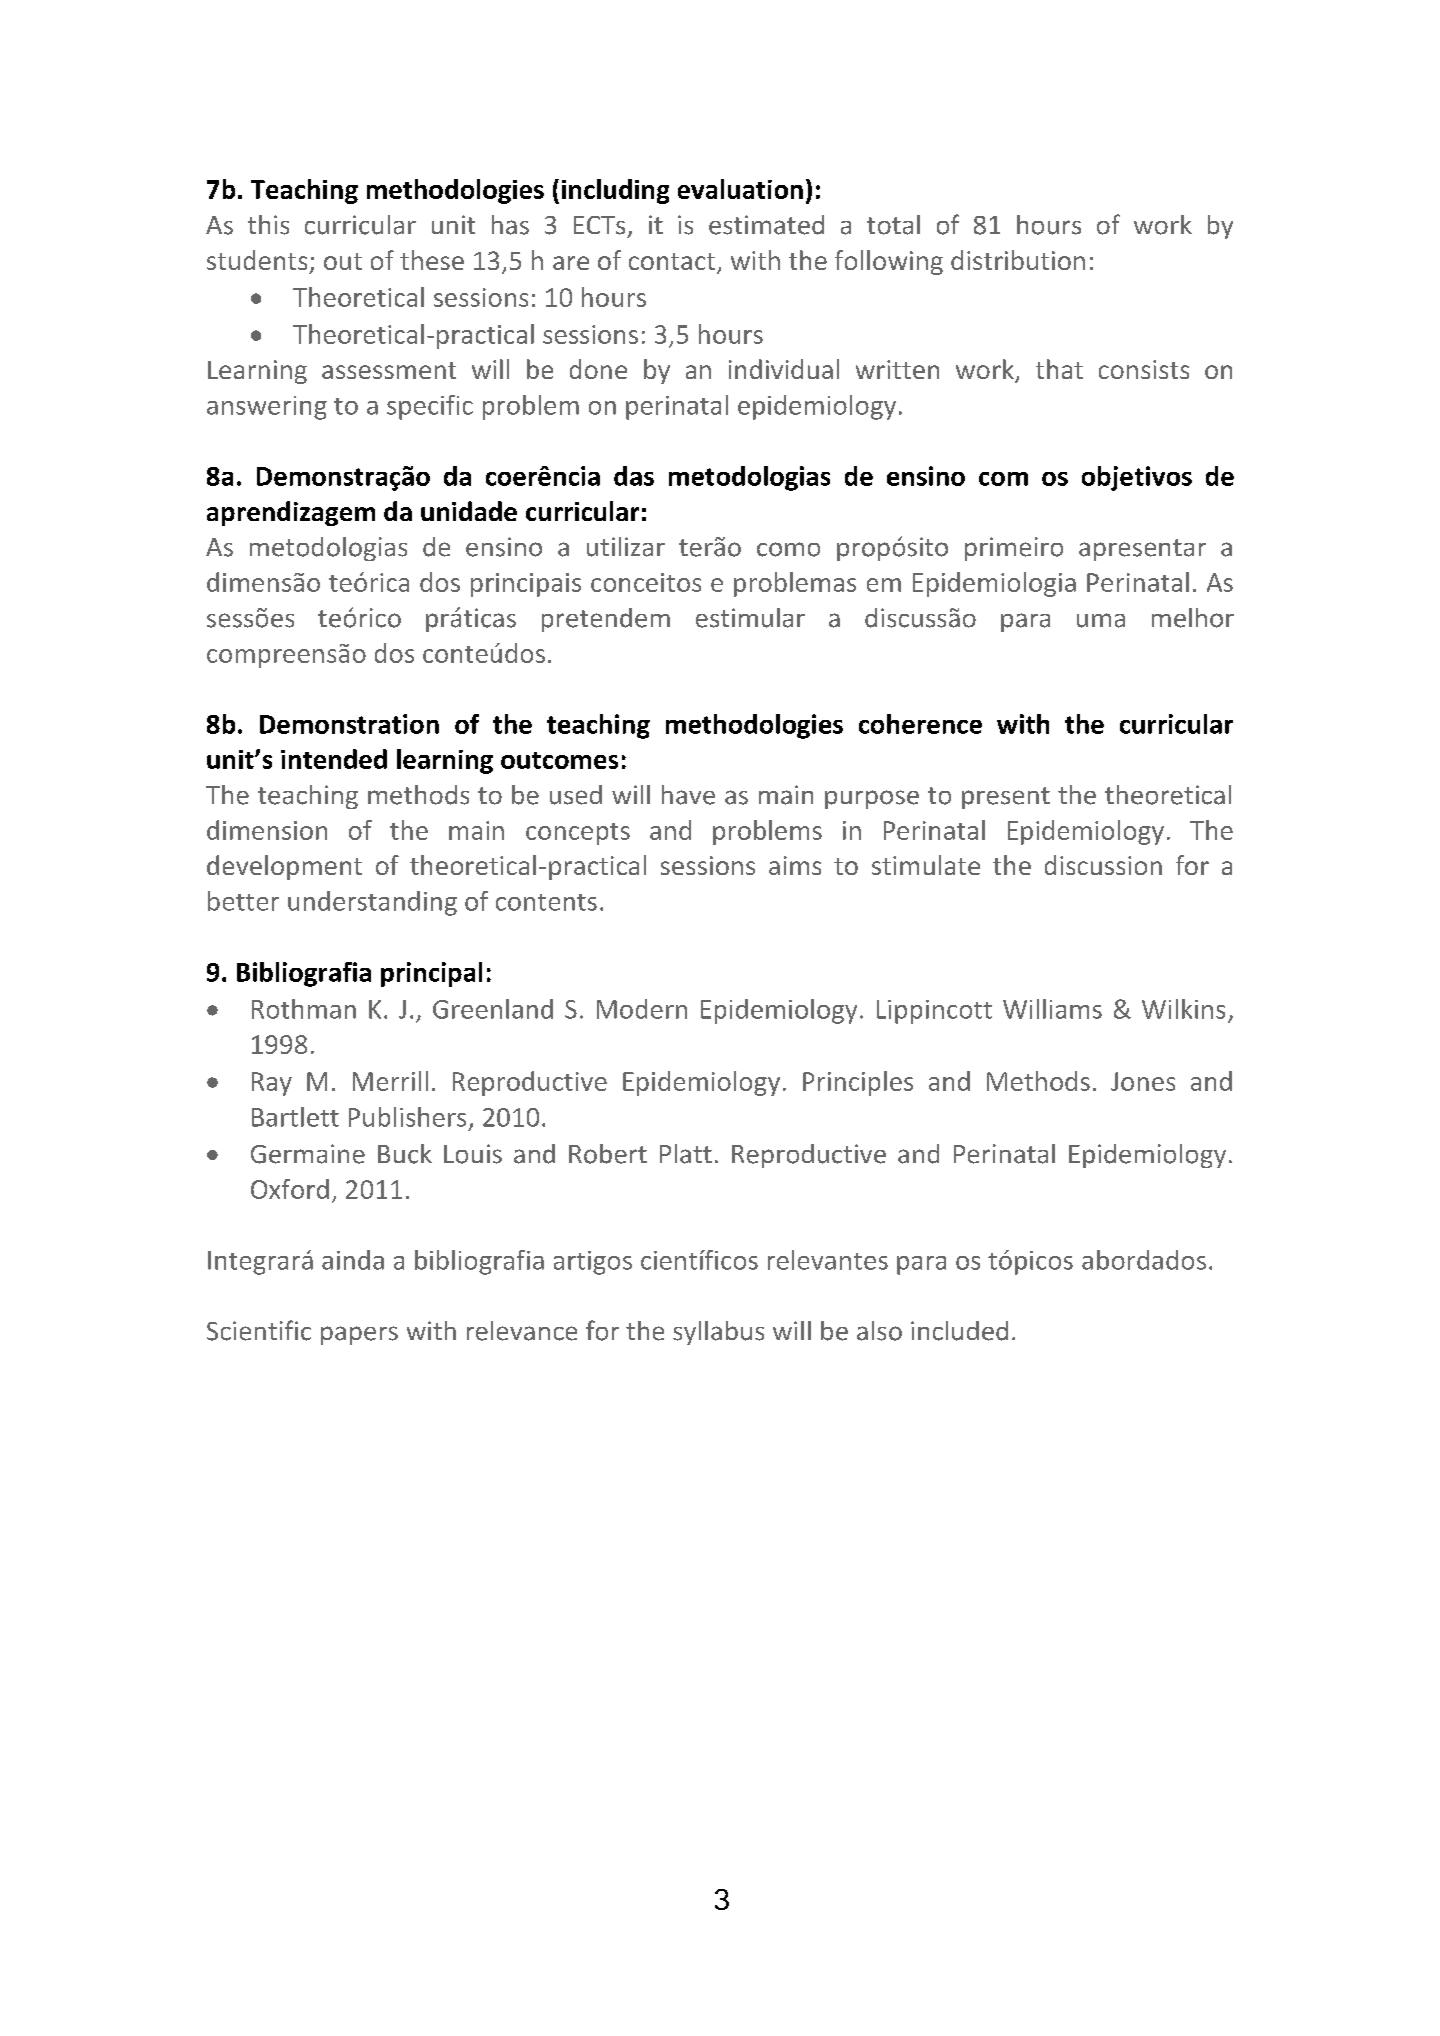 The image size is (1440, 2036). What do you see at coordinates (766, 225) in the page?
I see `estimated` at bounding box center [766, 225].
